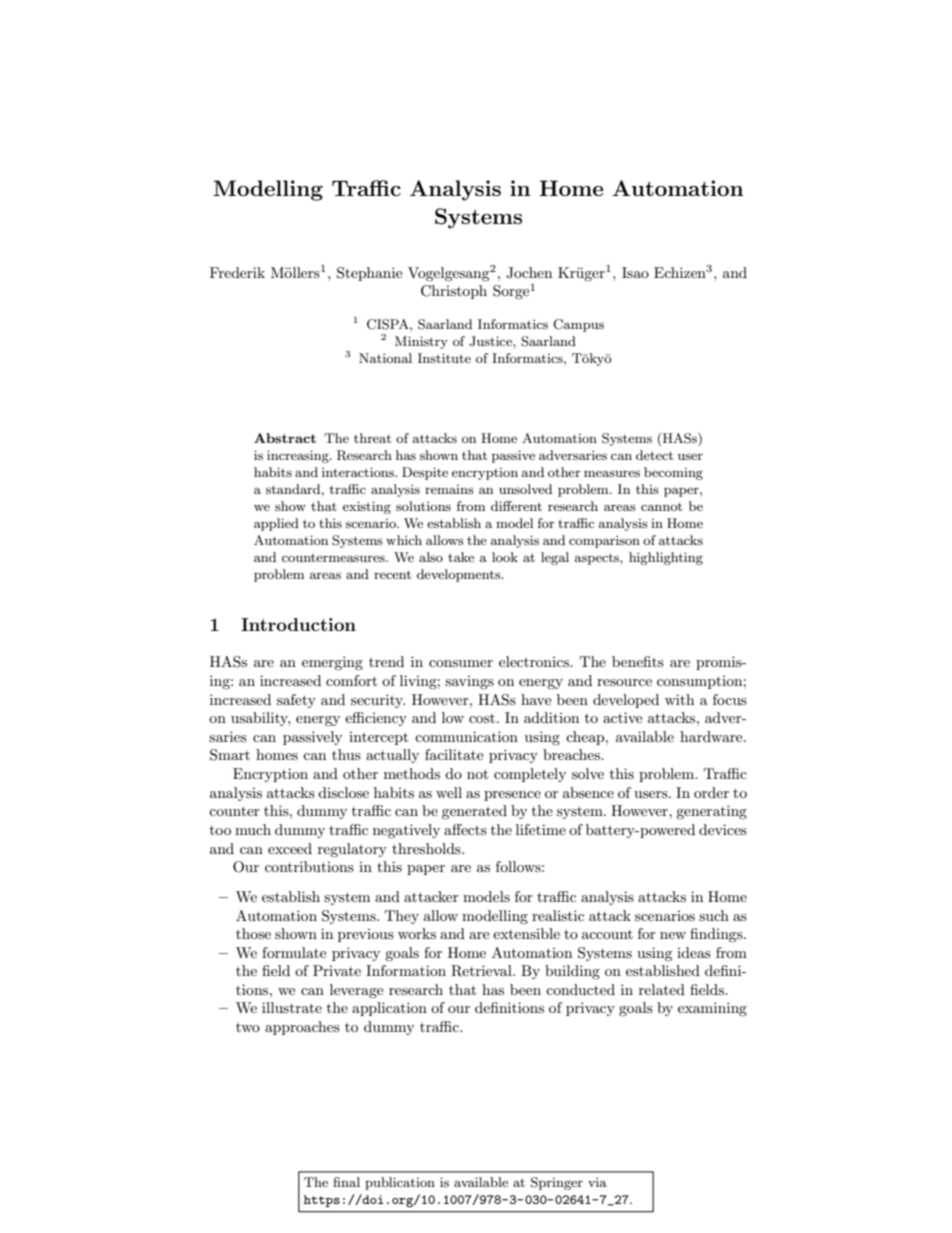  What do you see at coordinates (673, 935) in the screenshot?
I see `new` at bounding box center [673, 935].
